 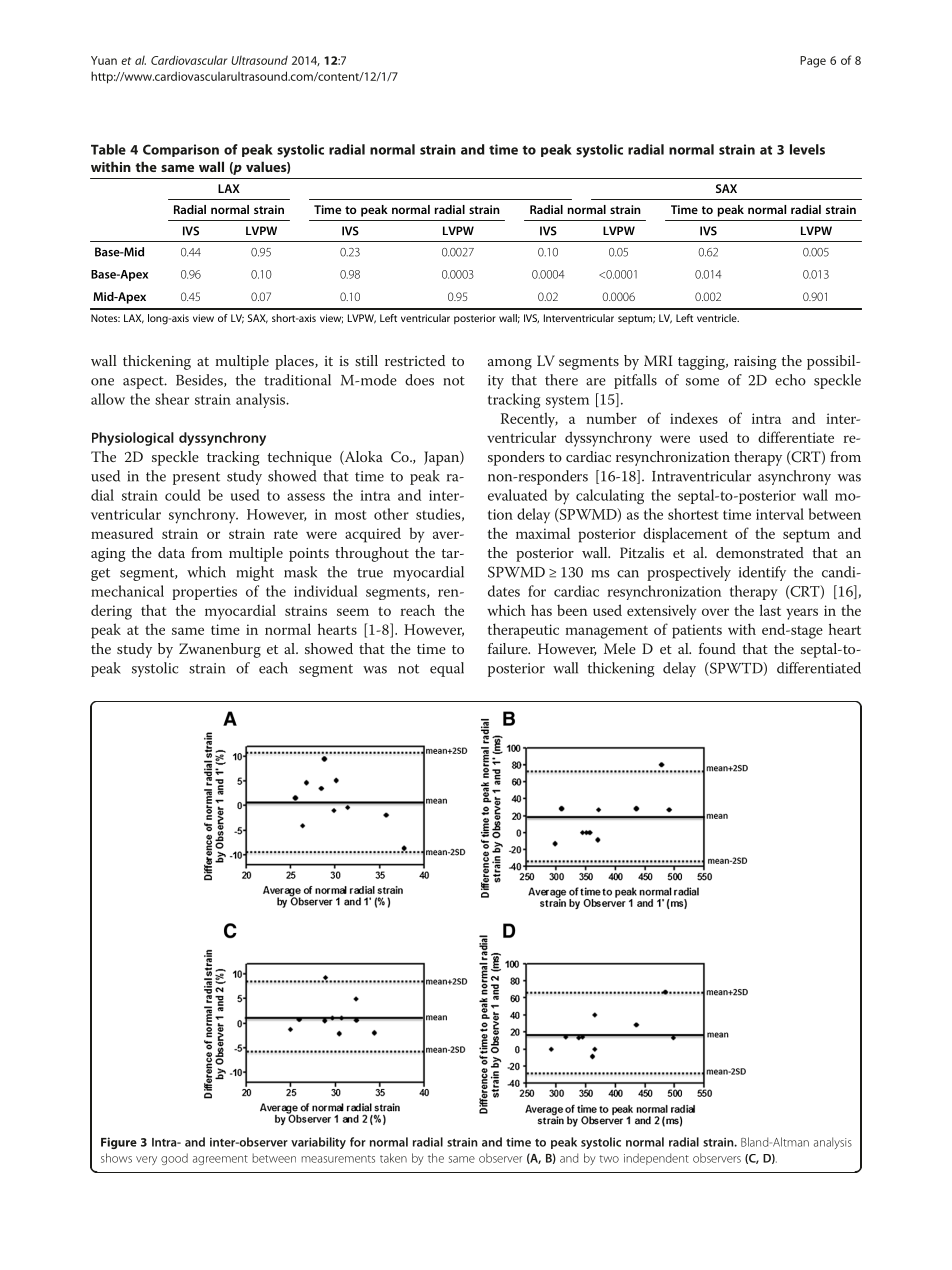 I want to click on properties, so click(x=204, y=593).
